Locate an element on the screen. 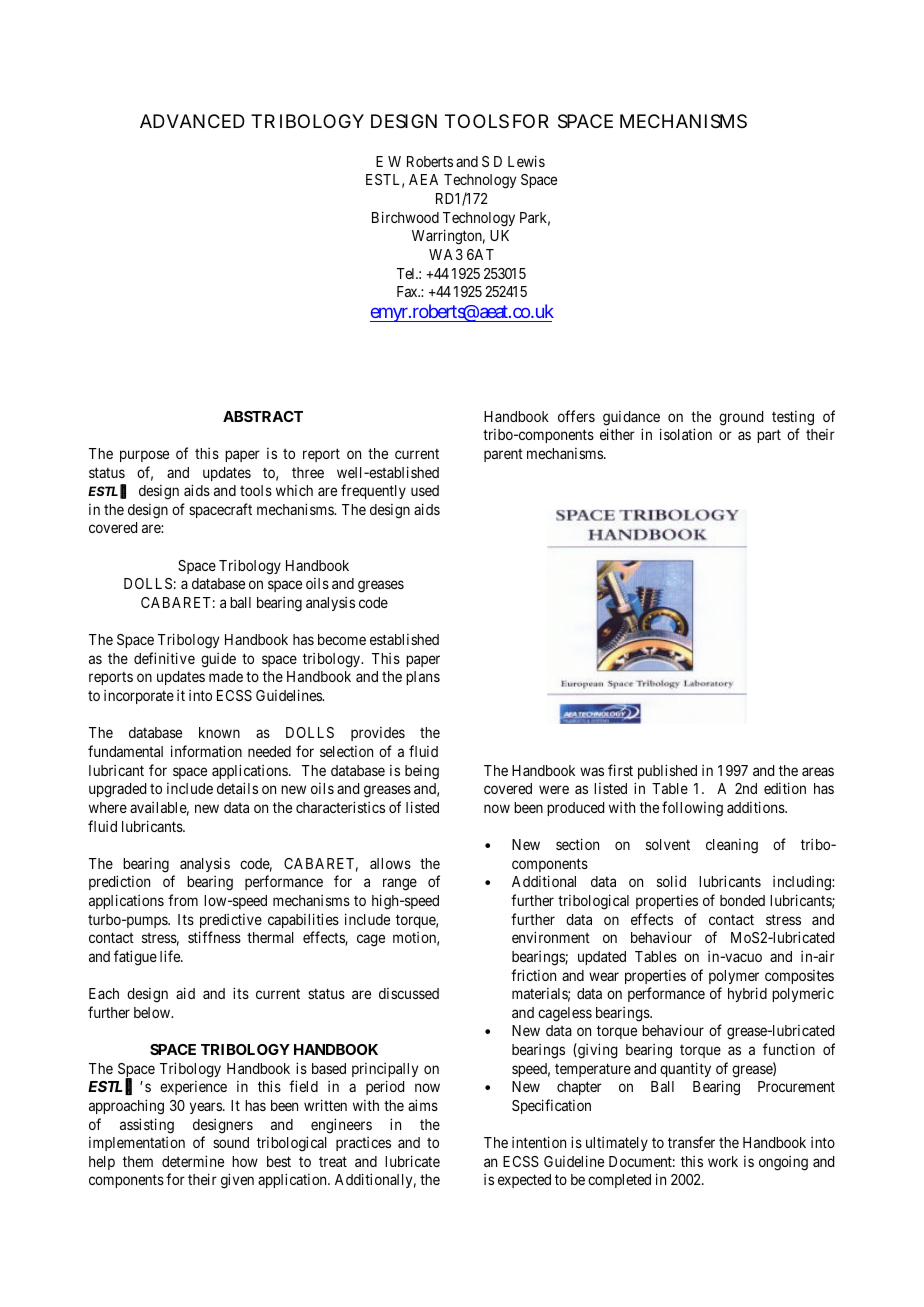 The width and height of the screenshot is (924, 1307). aims is located at coordinates (423, 1105).
